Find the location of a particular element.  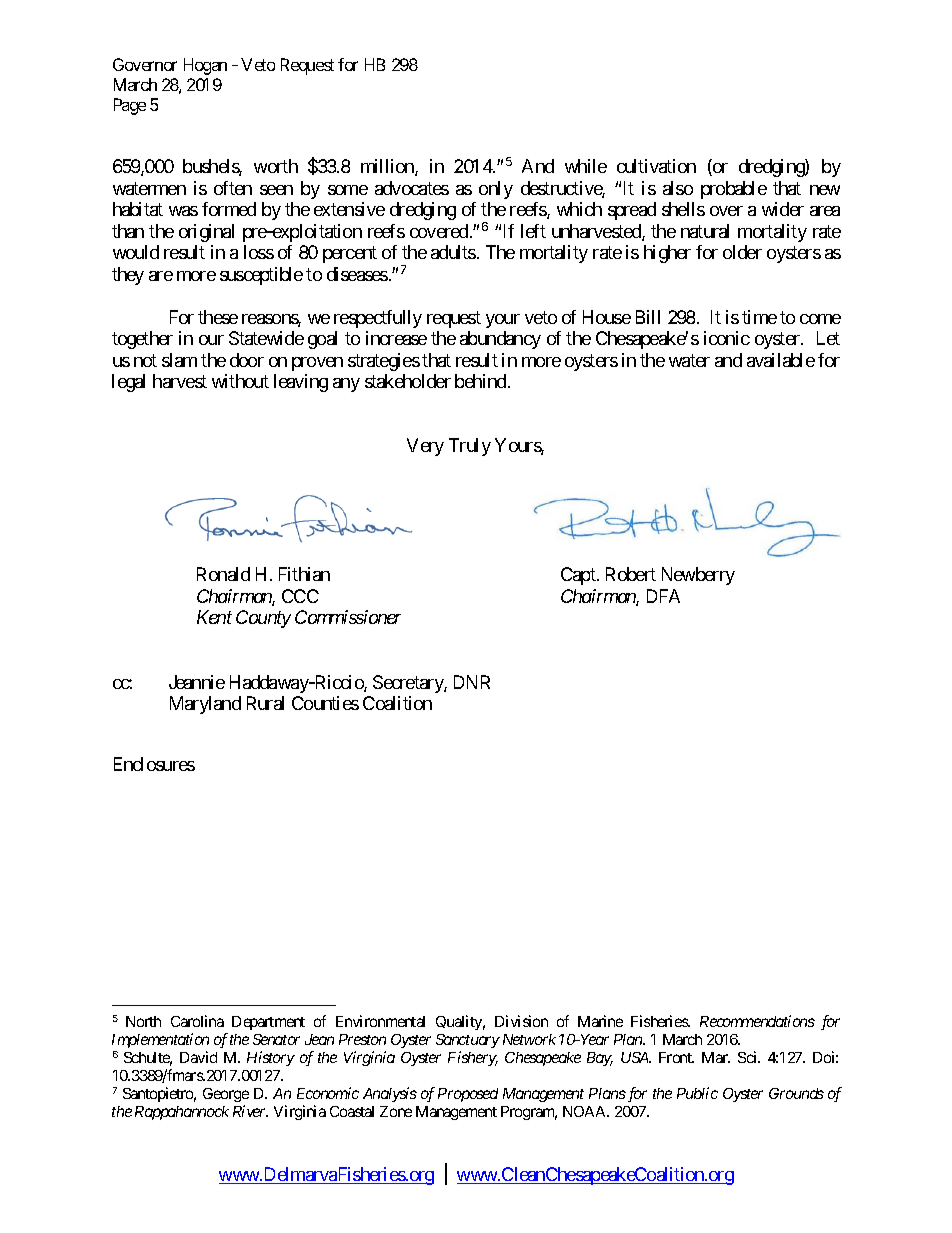

only is located at coordinates (496, 190).
